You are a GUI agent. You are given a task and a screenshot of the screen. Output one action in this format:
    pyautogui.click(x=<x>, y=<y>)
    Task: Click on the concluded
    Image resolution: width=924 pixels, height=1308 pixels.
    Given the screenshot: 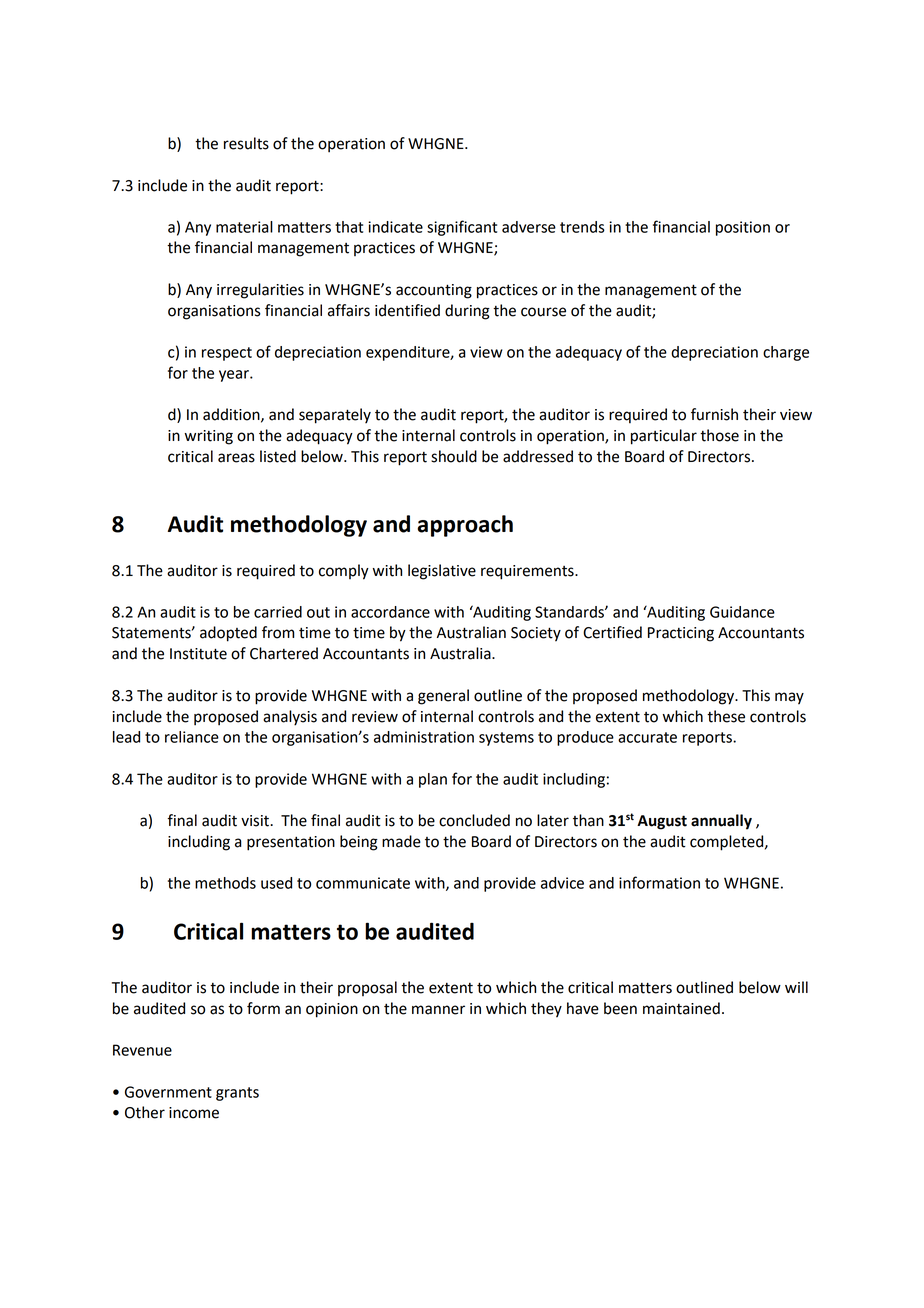 What is the action you would take?
    pyautogui.click(x=474, y=820)
